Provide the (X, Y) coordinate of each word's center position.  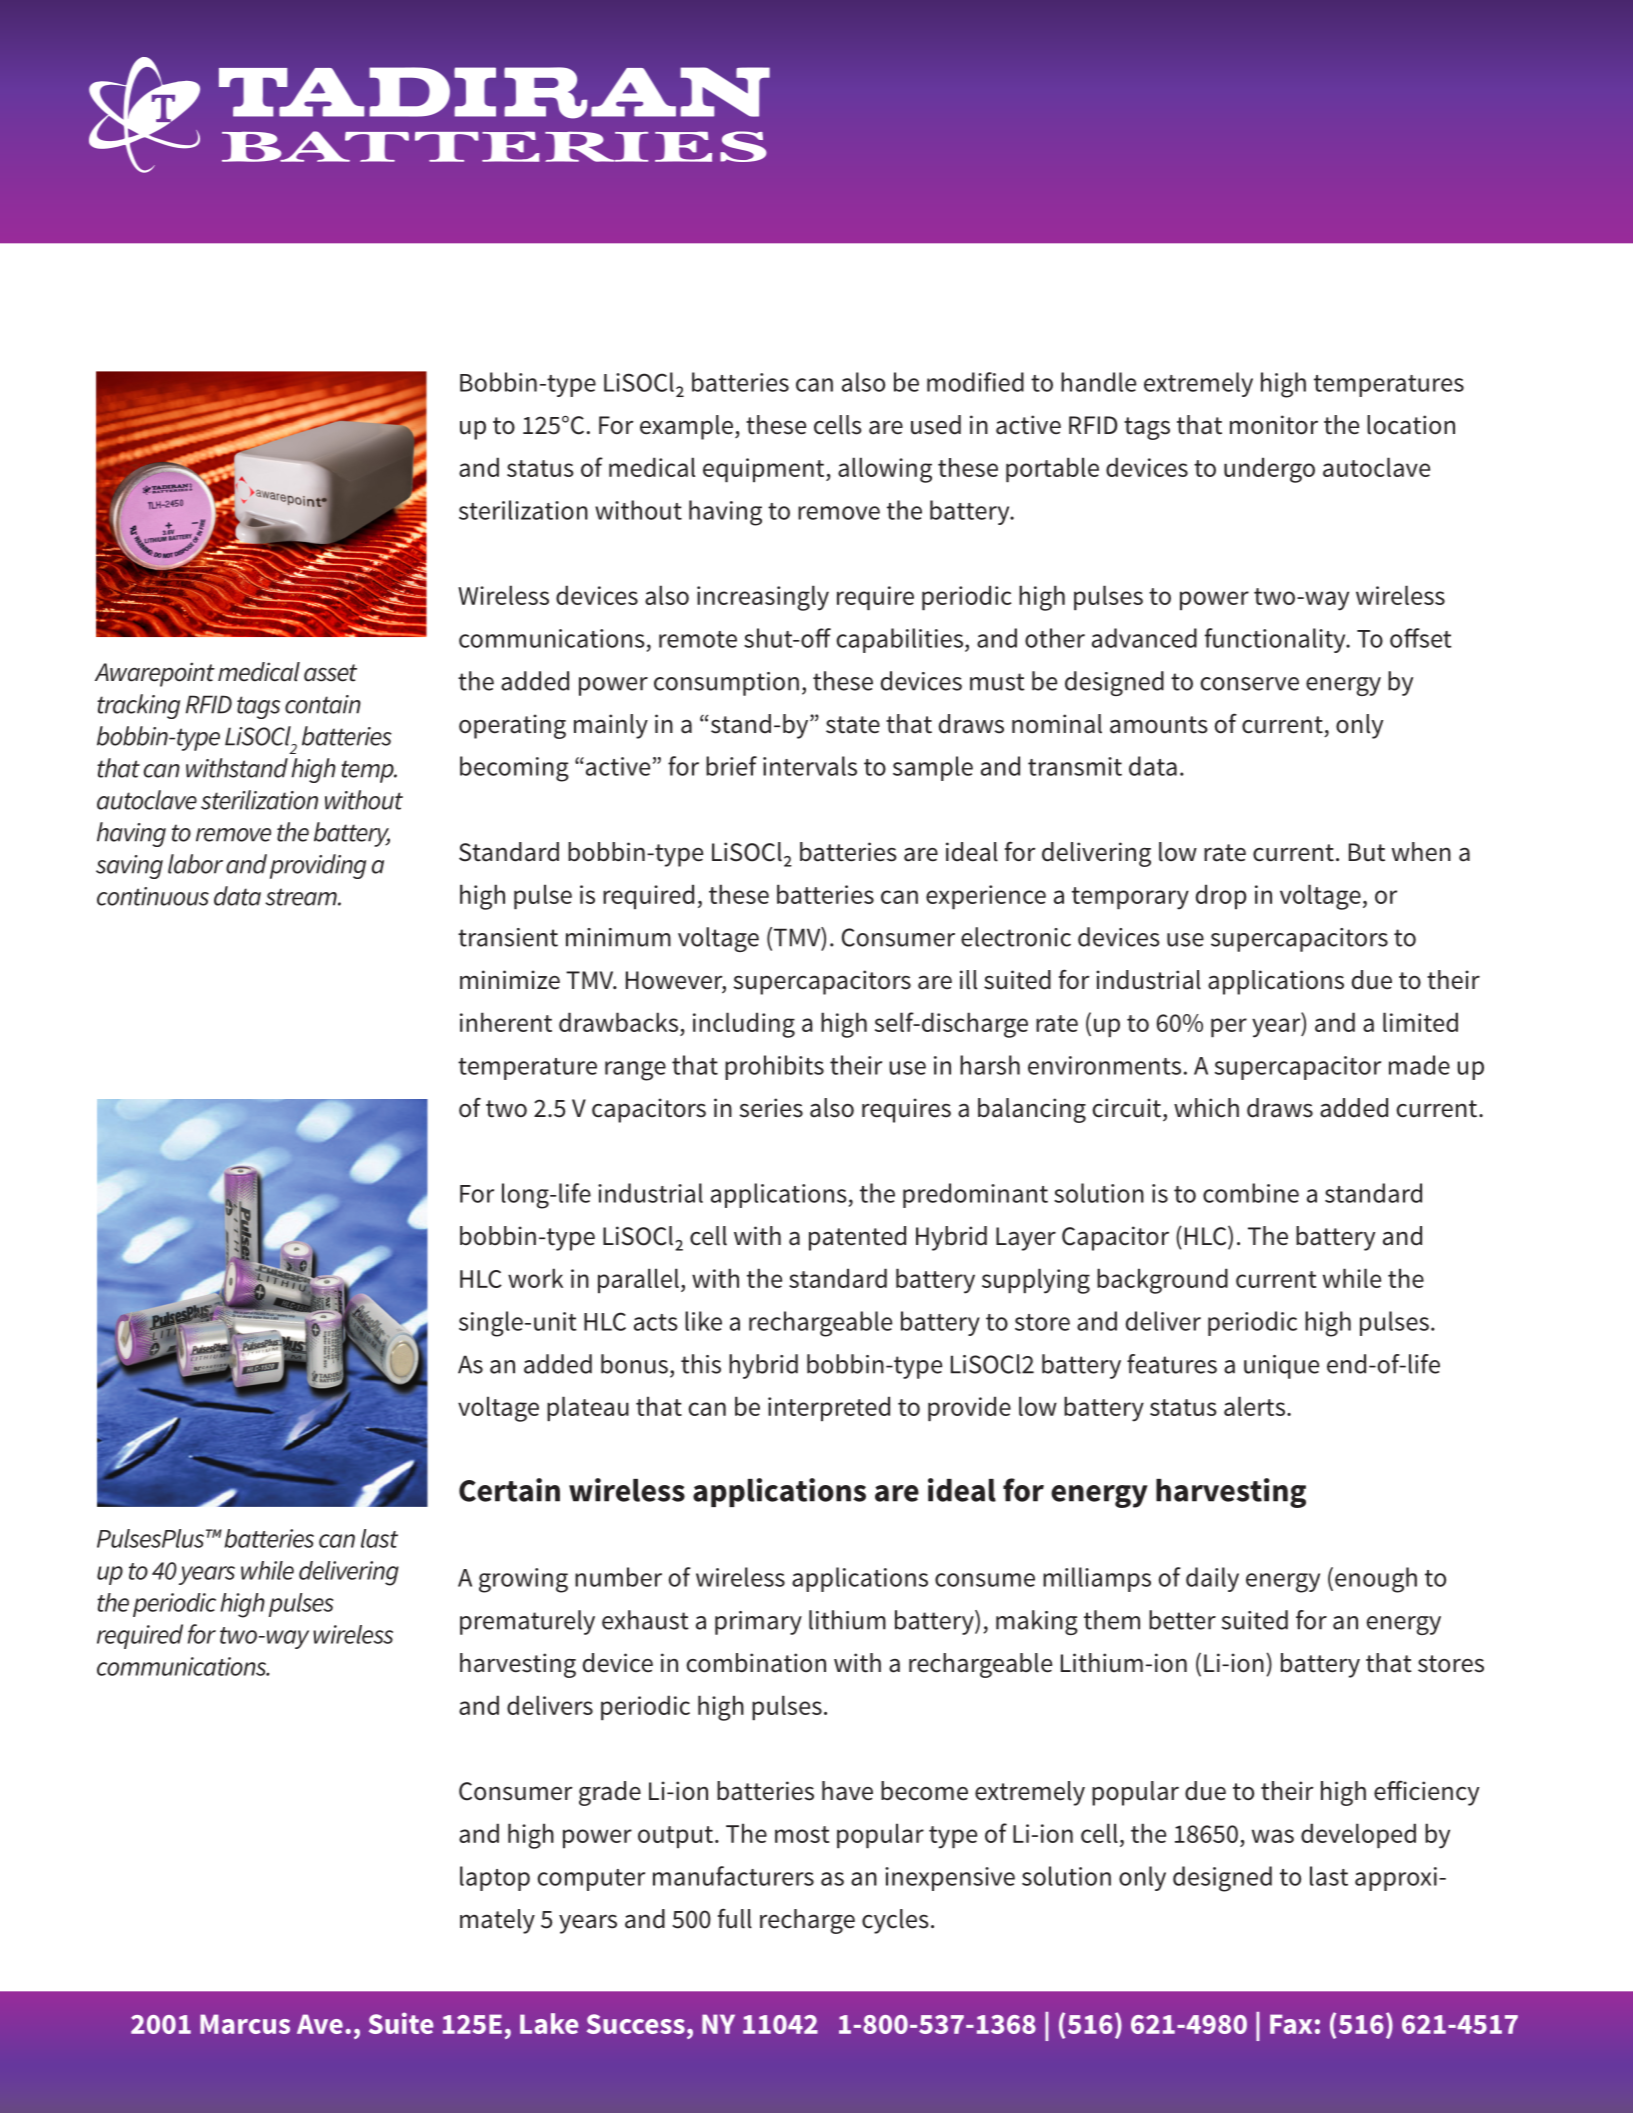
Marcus (245, 2024)
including (744, 1025)
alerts (1254, 1406)
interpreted (829, 1408)
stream (302, 897)
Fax (1291, 2024)
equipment (765, 470)
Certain (509, 1490)
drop (1221, 896)
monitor (1274, 425)
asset (330, 673)
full (735, 1918)
